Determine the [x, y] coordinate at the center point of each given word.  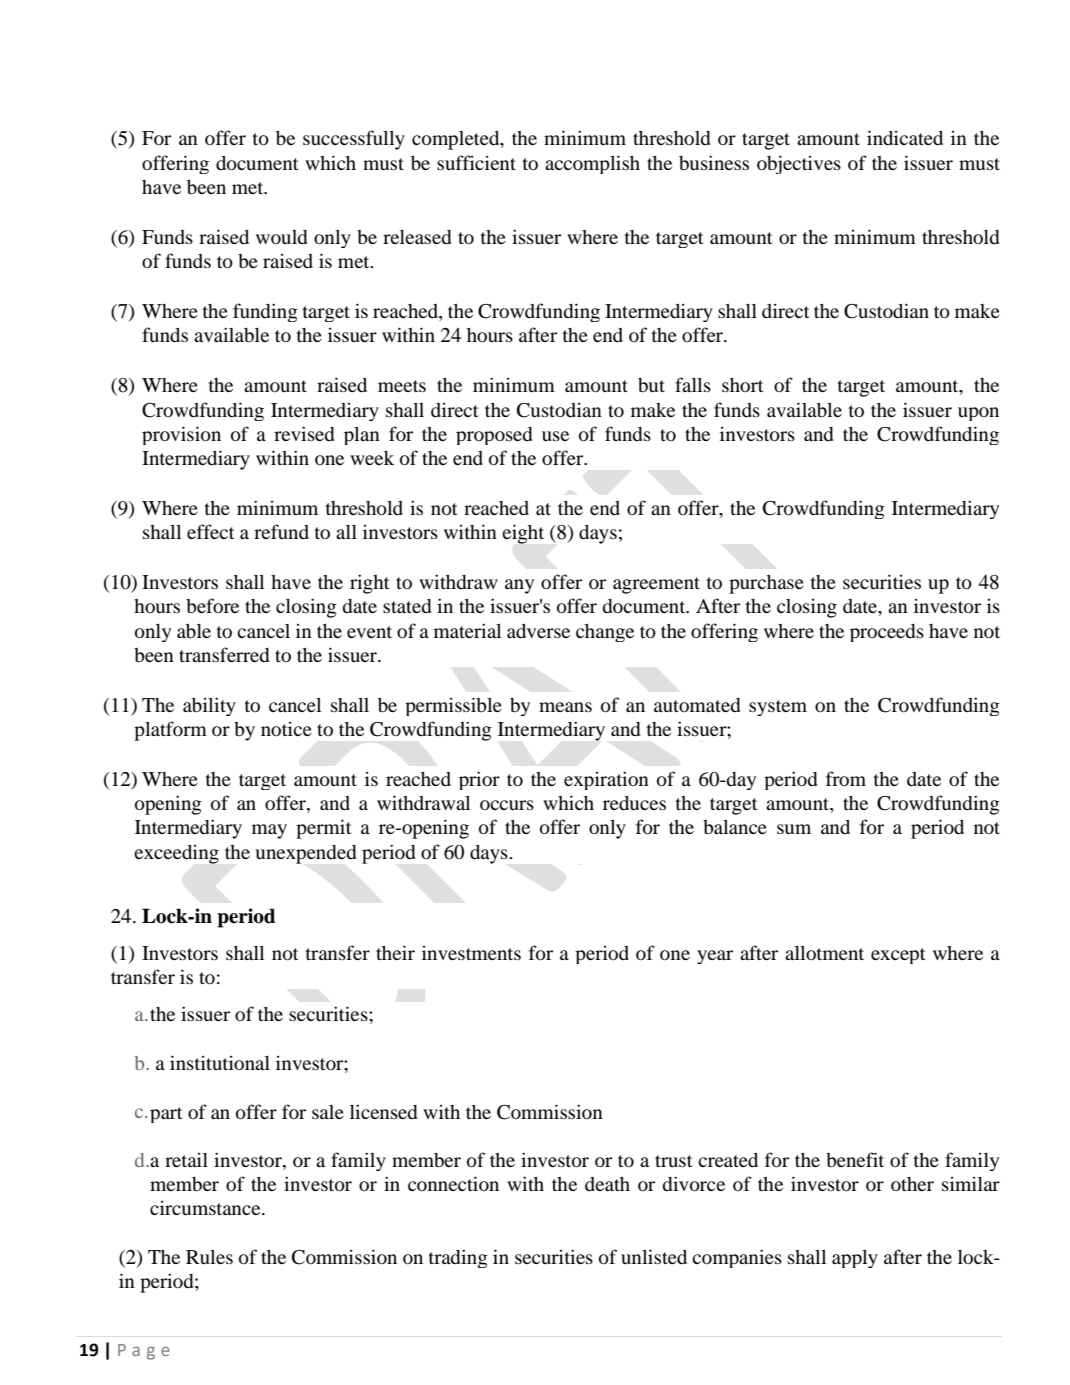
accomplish [592, 164]
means [565, 707]
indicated [905, 137]
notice [286, 729]
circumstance [206, 1208]
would [281, 237]
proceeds [887, 633]
